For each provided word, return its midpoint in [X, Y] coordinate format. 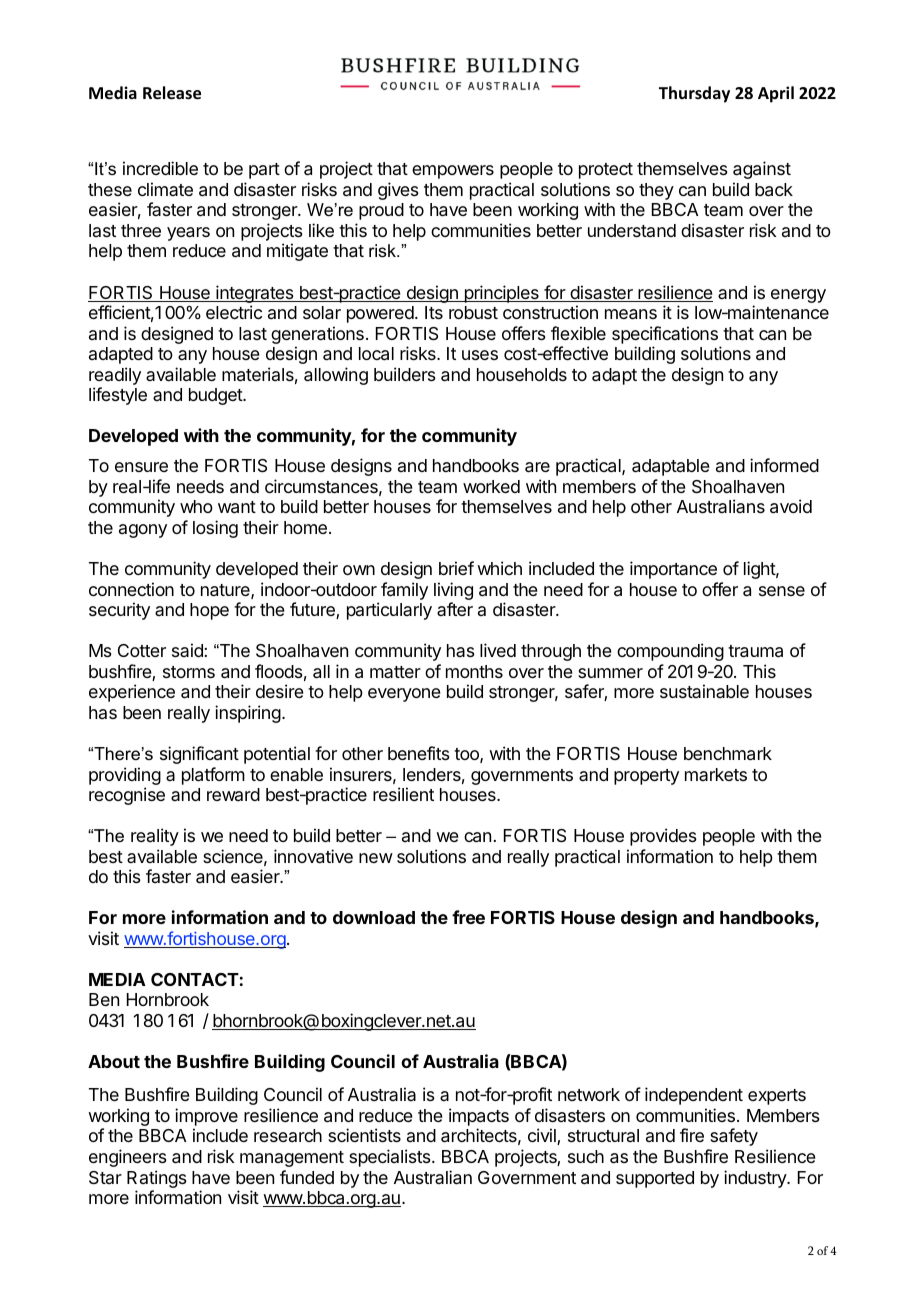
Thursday [694, 94]
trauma [755, 651]
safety [734, 1137]
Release [172, 93]
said [188, 650]
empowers [453, 172]
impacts [479, 1117]
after [455, 609]
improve [206, 1117]
